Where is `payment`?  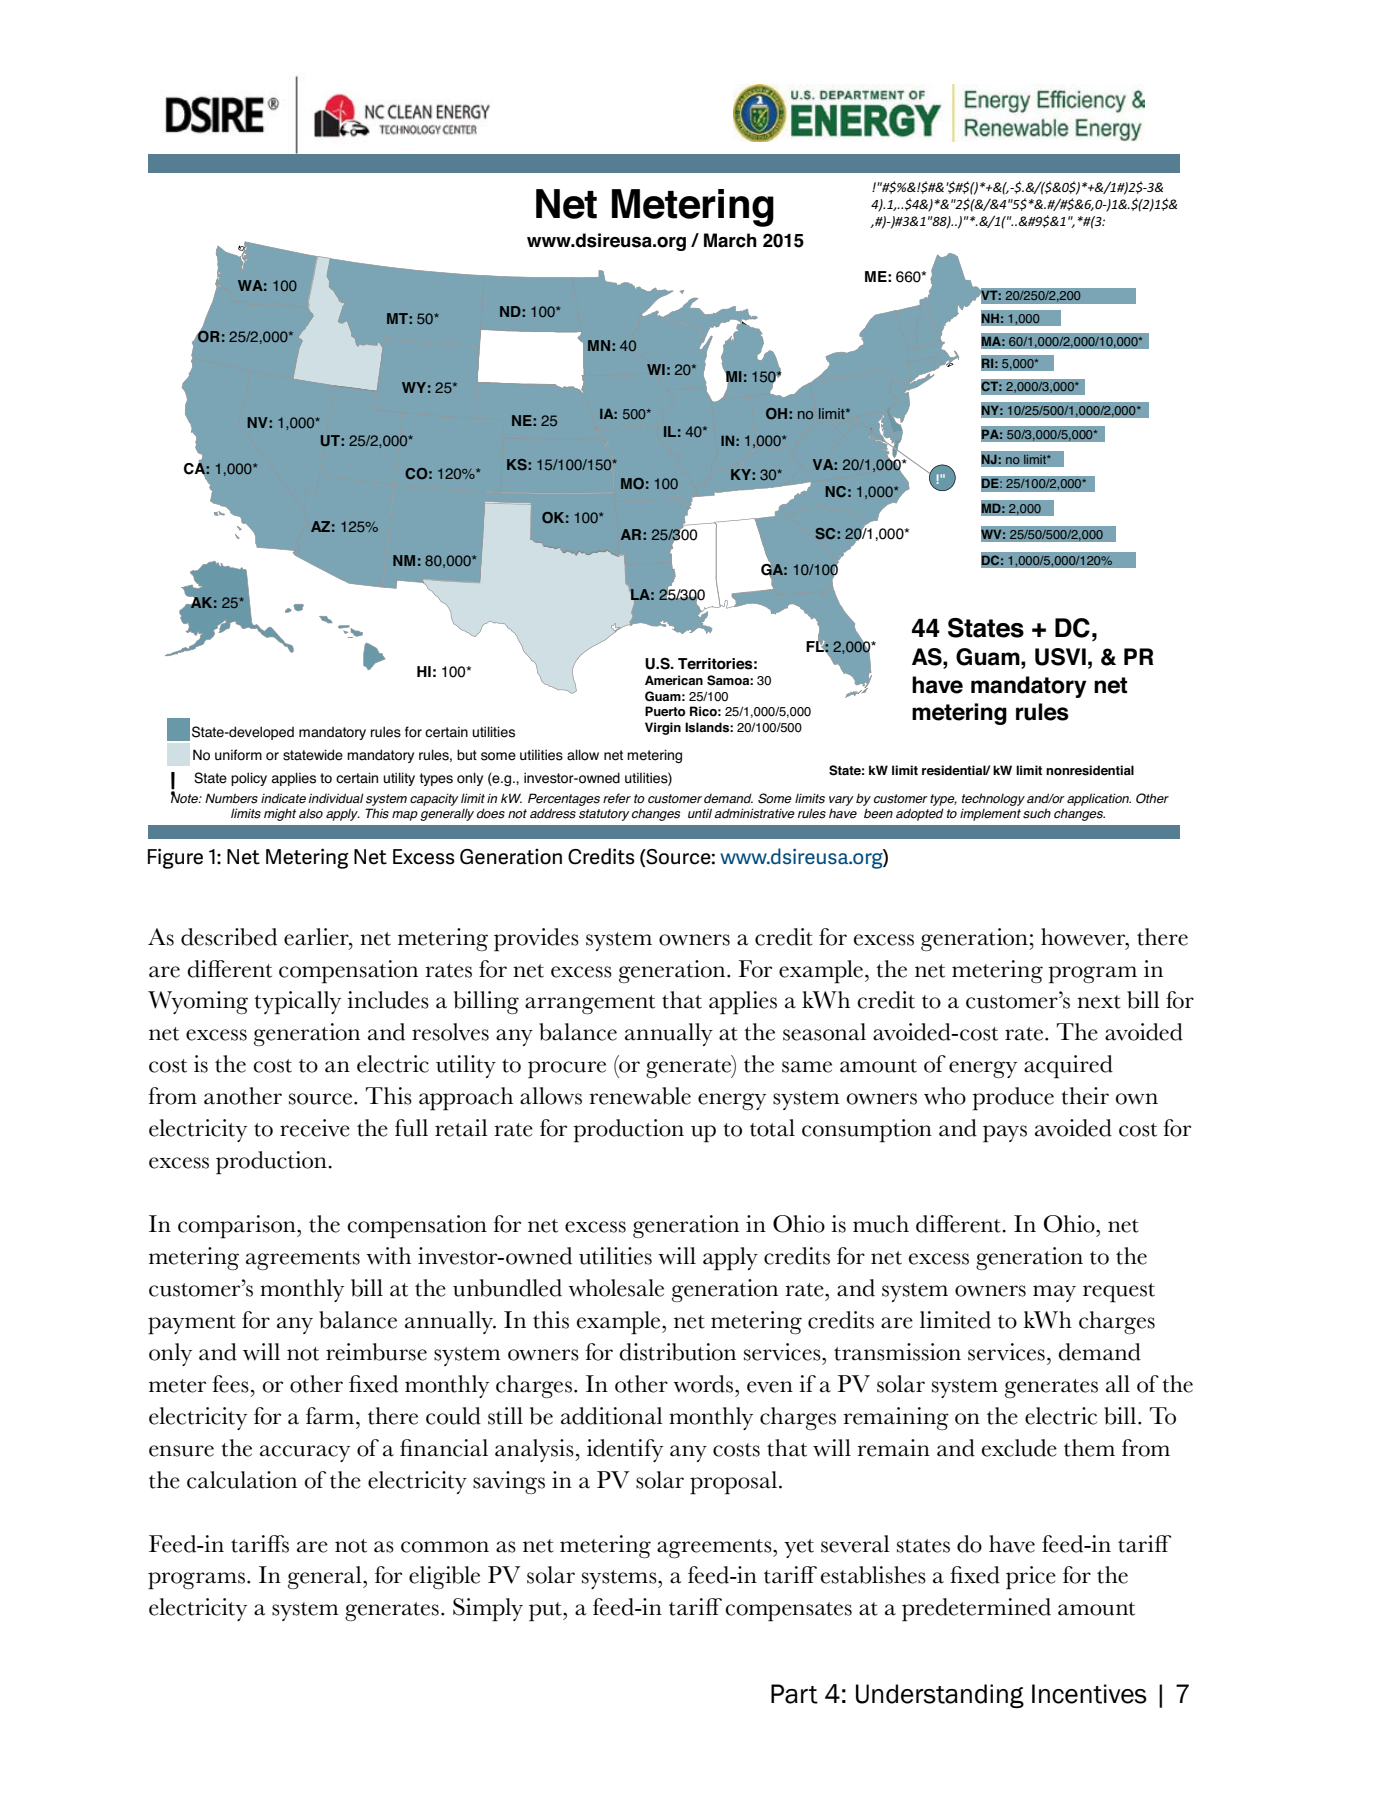 payment is located at coordinates (192, 1325).
